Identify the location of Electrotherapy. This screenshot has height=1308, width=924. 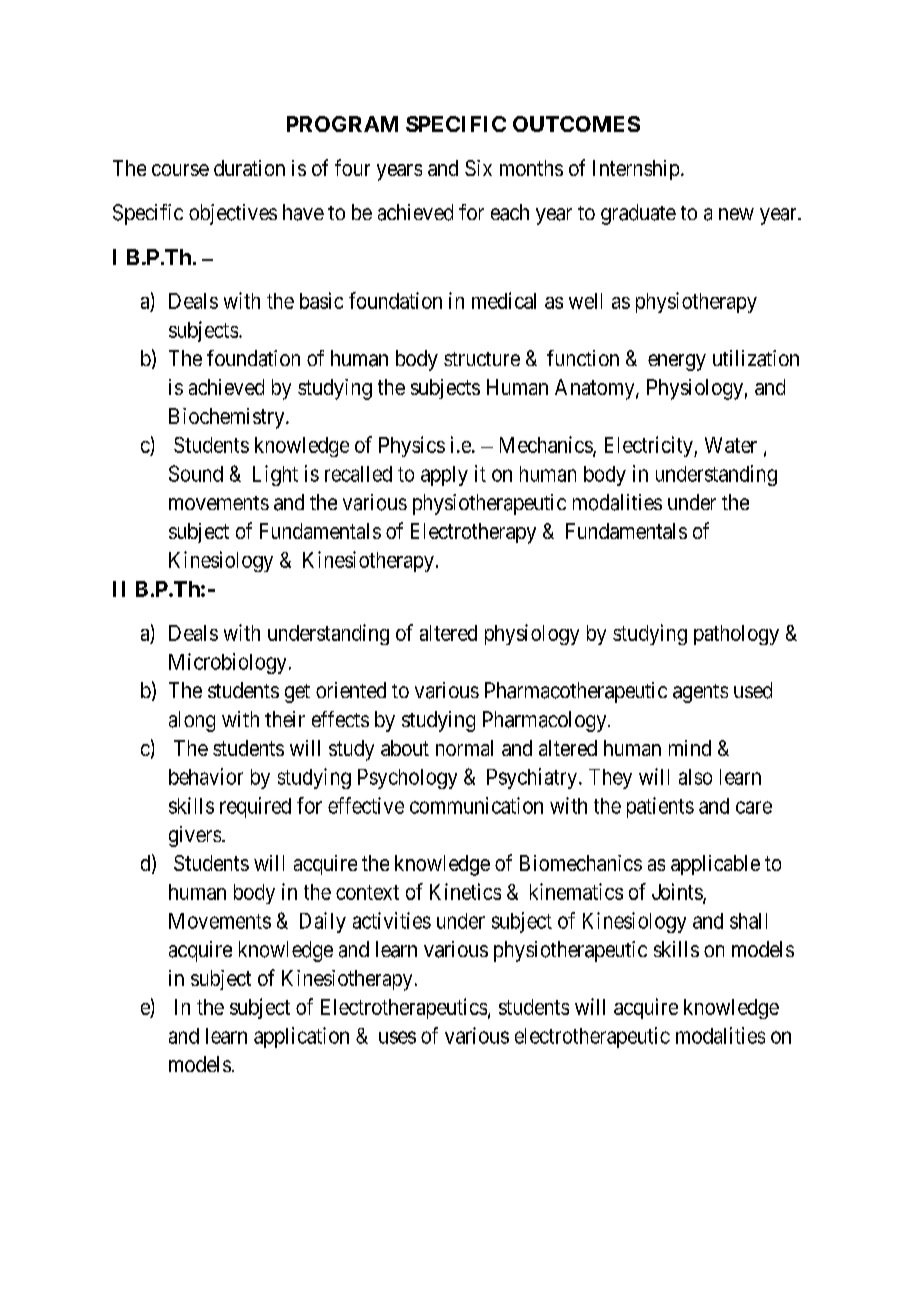
(473, 533).
